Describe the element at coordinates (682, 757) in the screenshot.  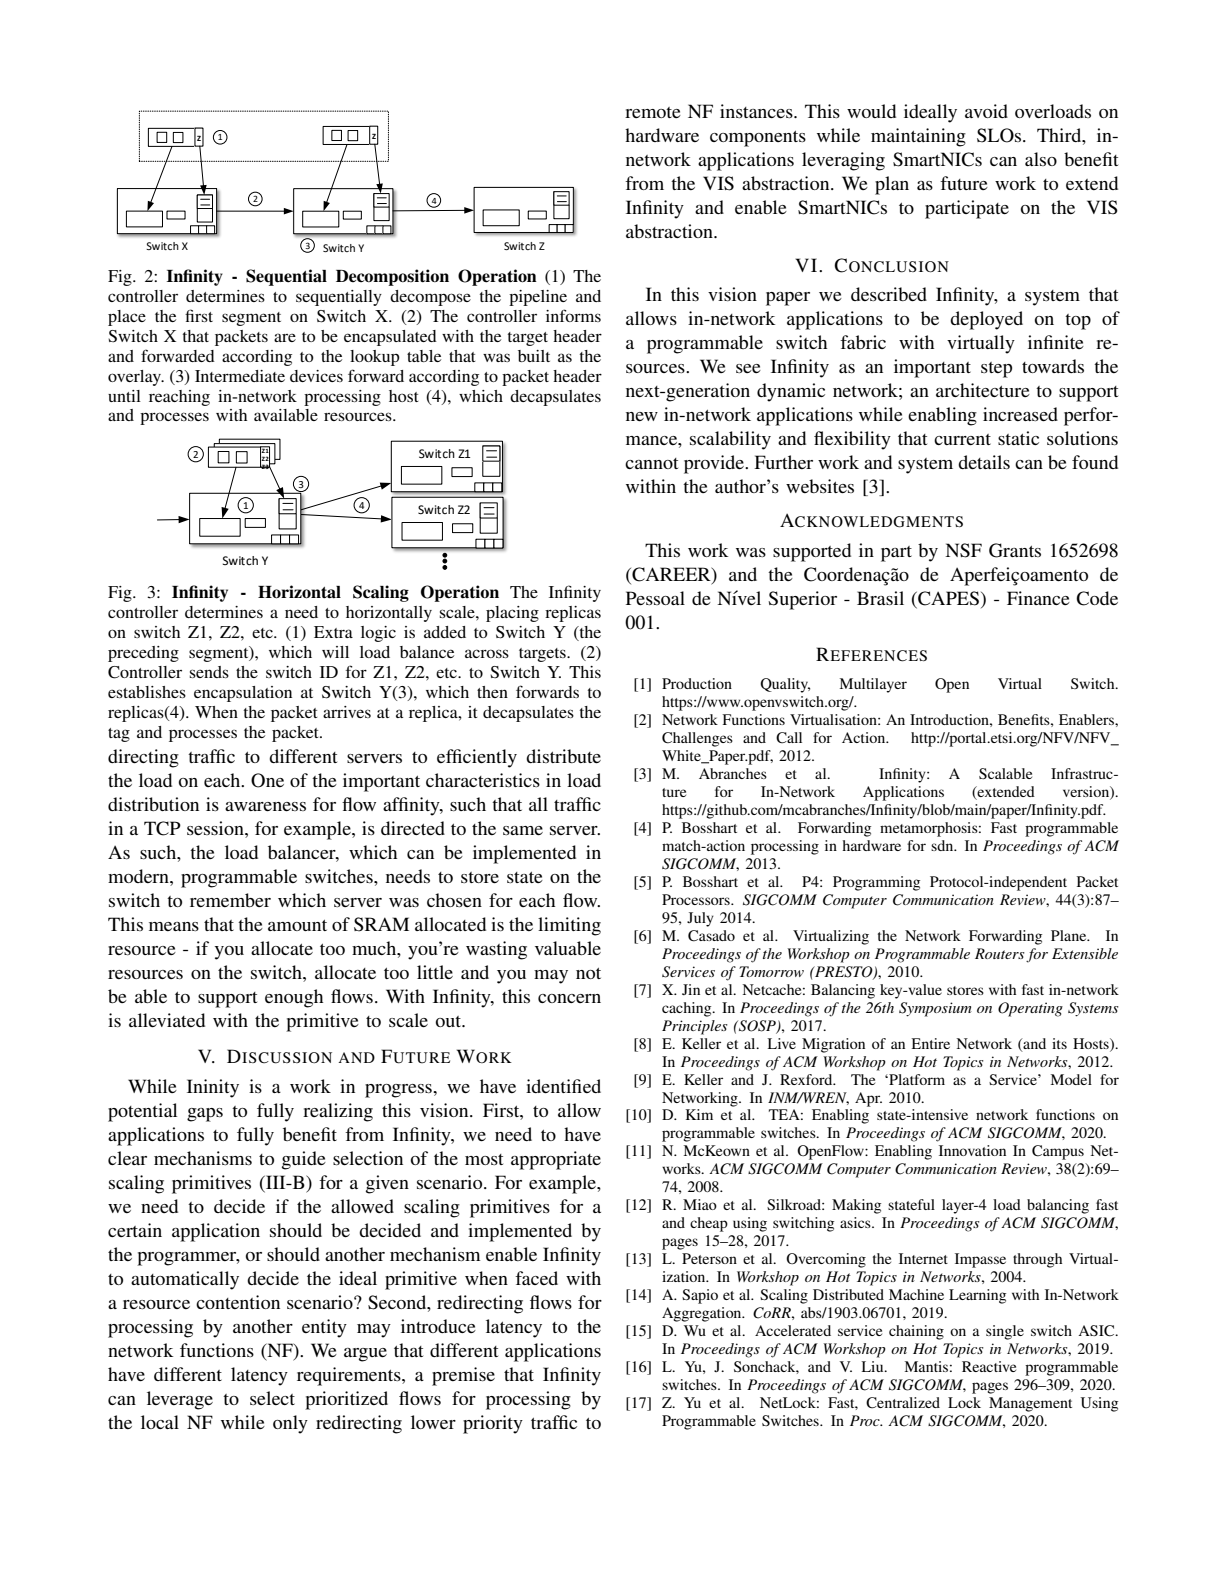
I see `White` at that location.
